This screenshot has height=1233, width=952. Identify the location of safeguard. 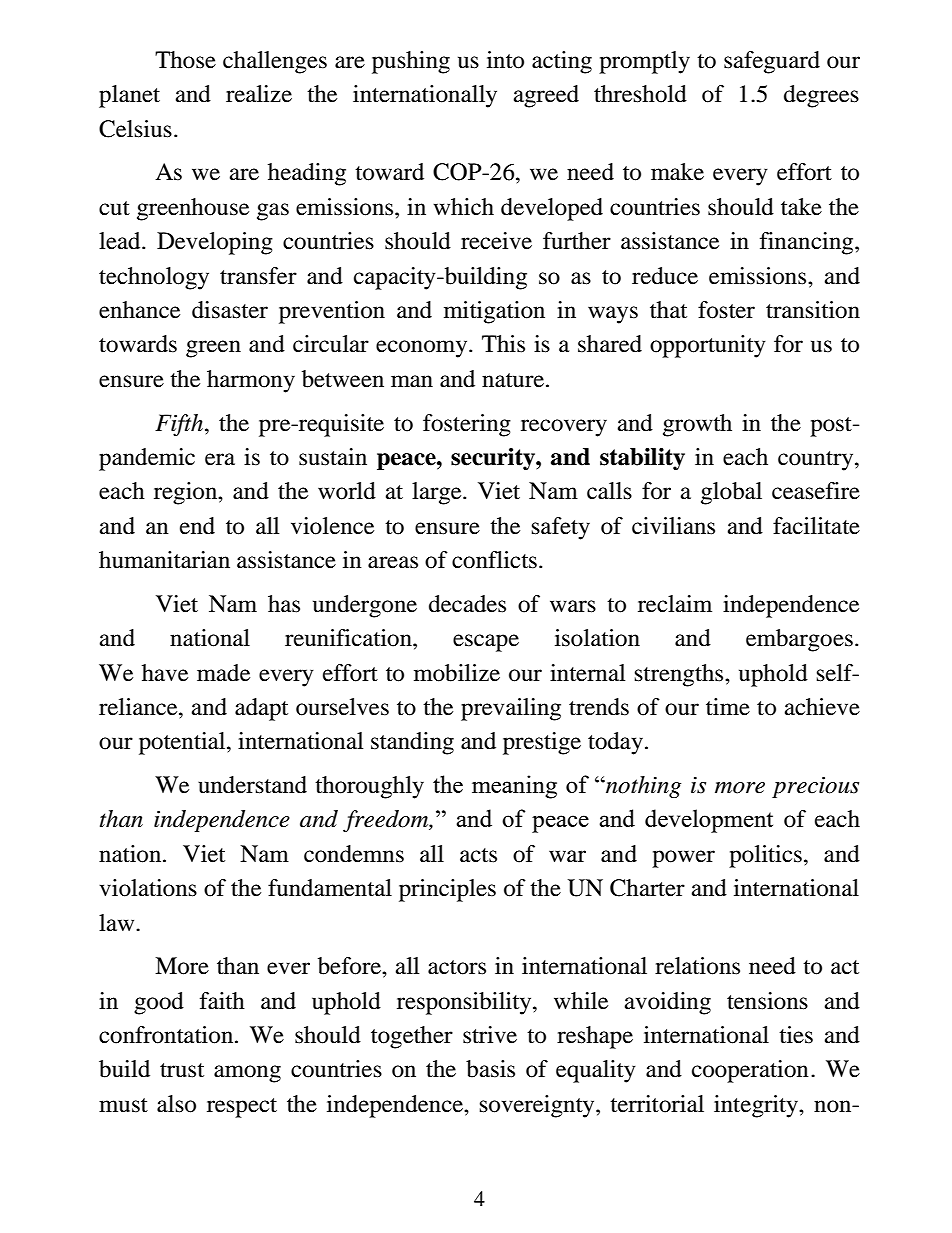
(772, 62).
